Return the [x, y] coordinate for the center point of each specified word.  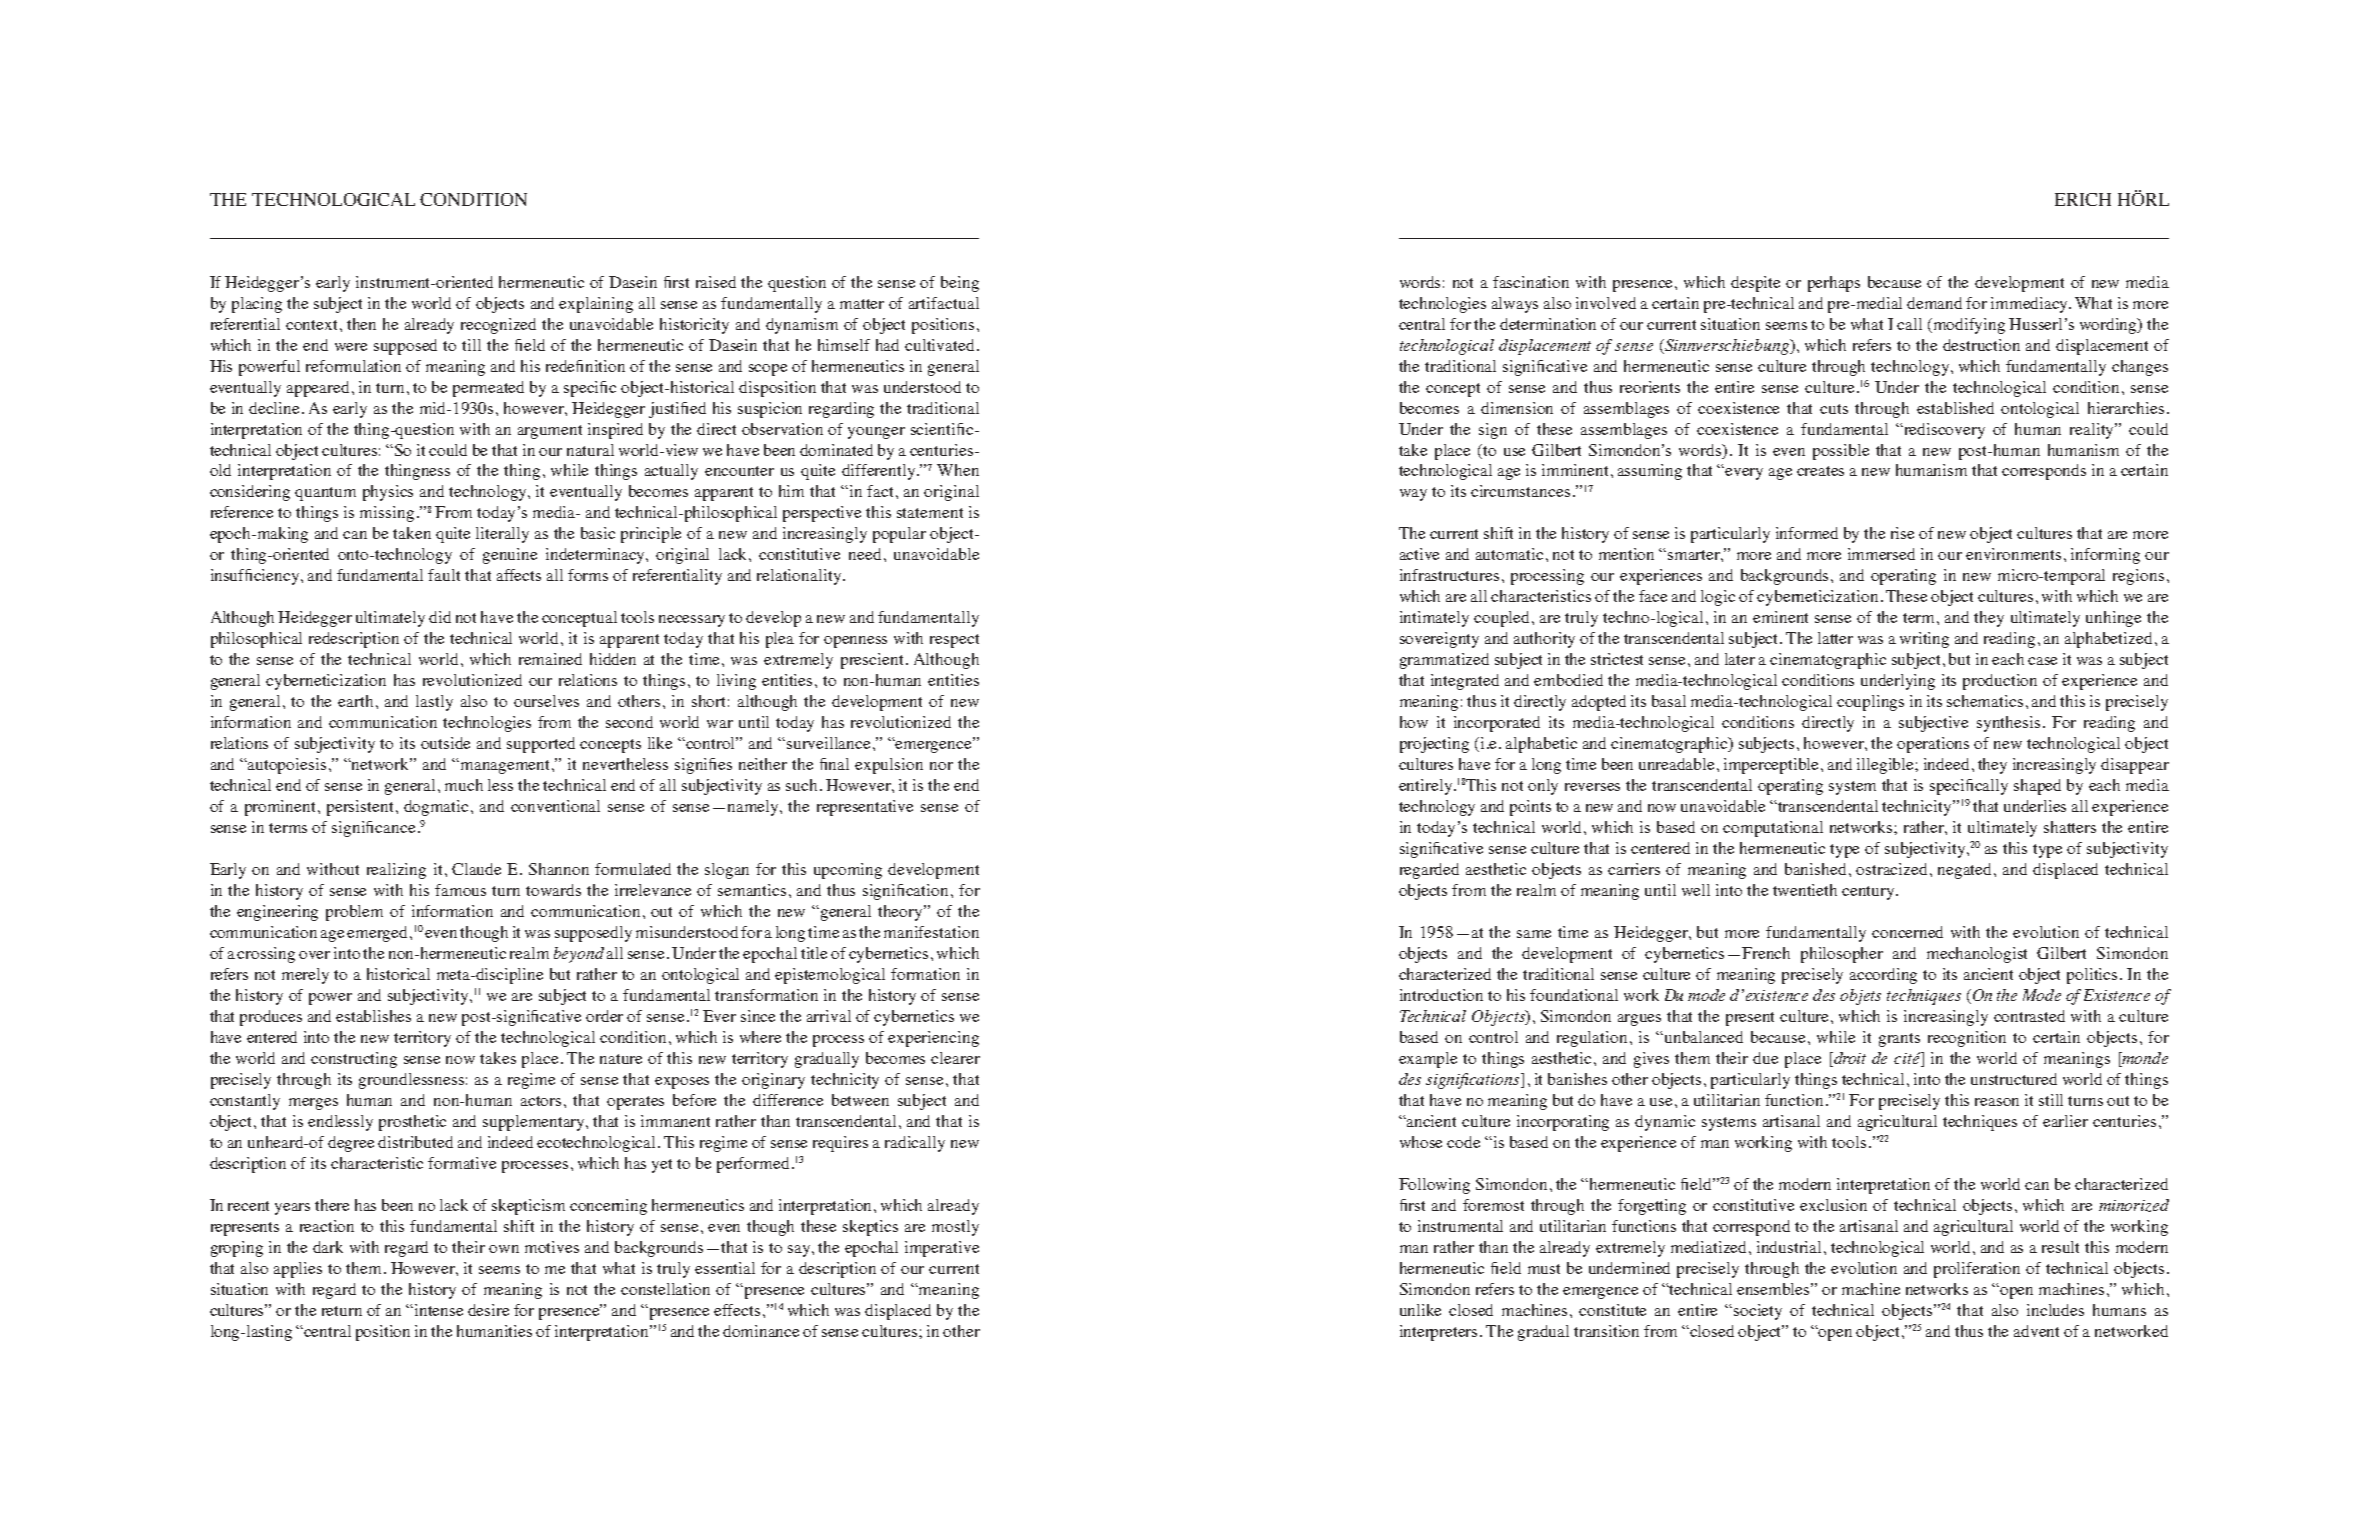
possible [1841, 452]
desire [488, 1310]
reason [1997, 1102]
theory [901, 913]
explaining [596, 305]
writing [1924, 640]
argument [550, 432]
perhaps [1834, 284]
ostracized [1893, 869]
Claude [476, 869]
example [1428, 1060]
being [960, 284]
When [958, 470]
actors [541, 1101]
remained [550, 659]
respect [954, 641]
